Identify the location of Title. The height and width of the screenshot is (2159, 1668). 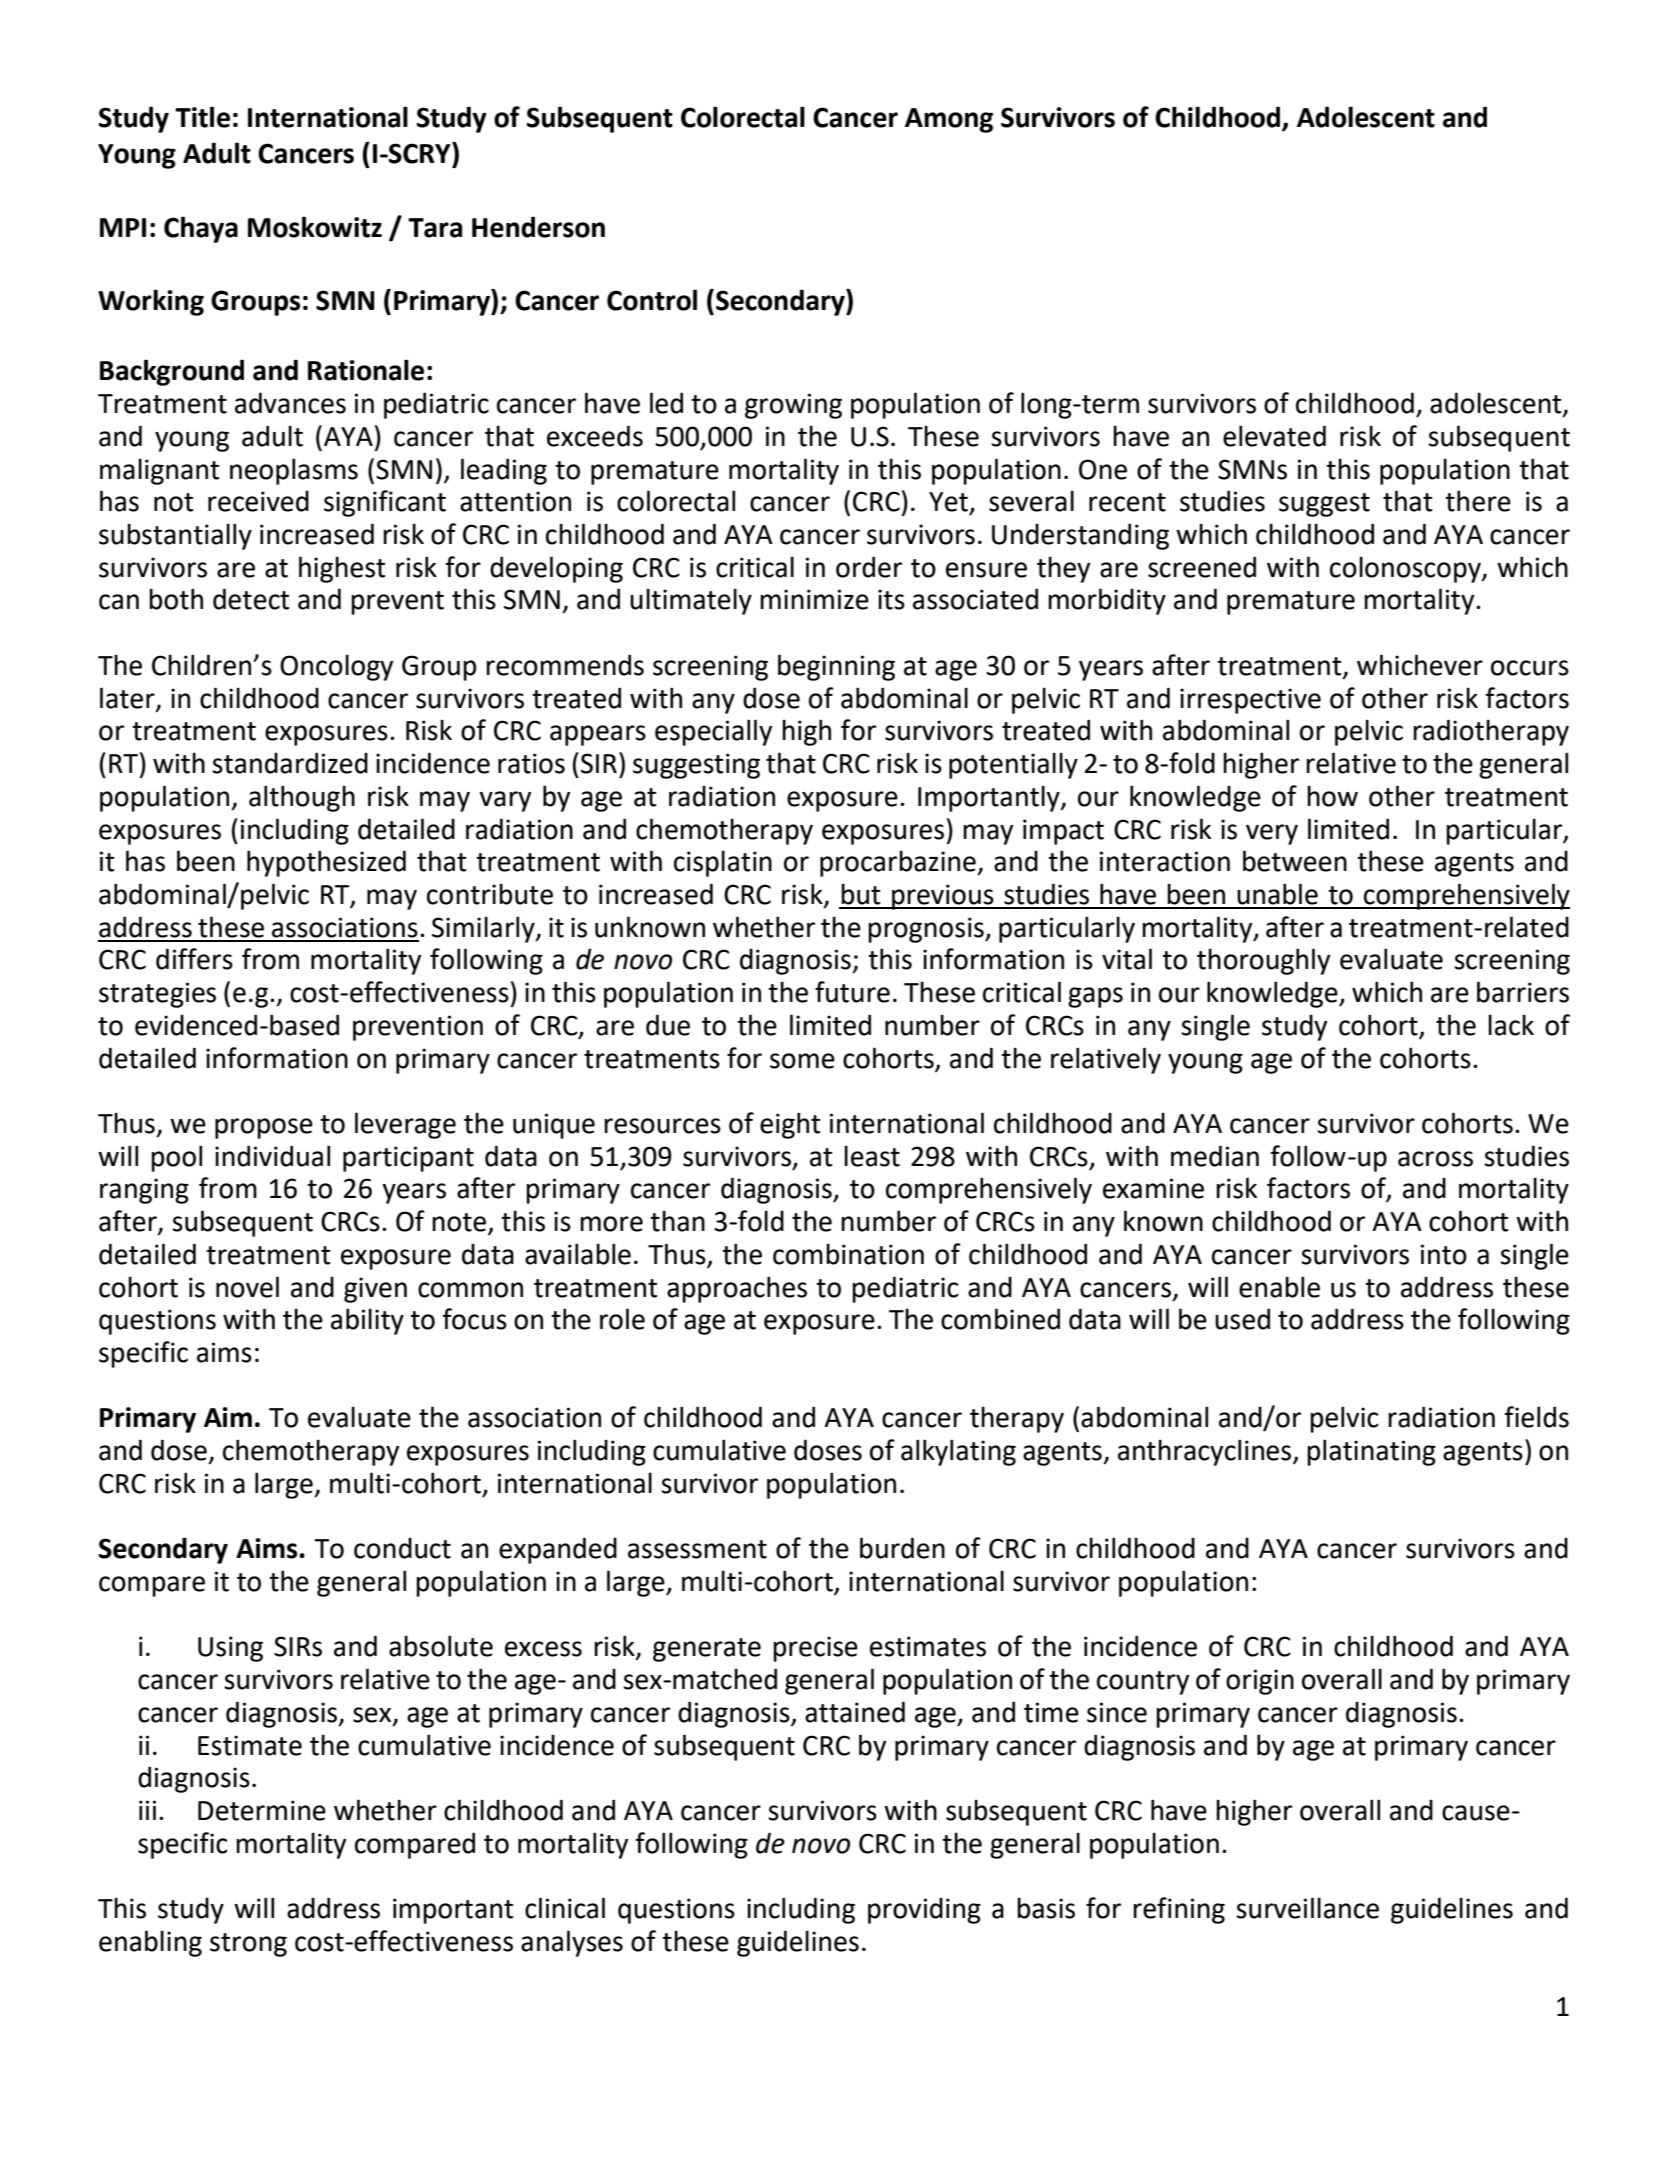
(202, 117).
